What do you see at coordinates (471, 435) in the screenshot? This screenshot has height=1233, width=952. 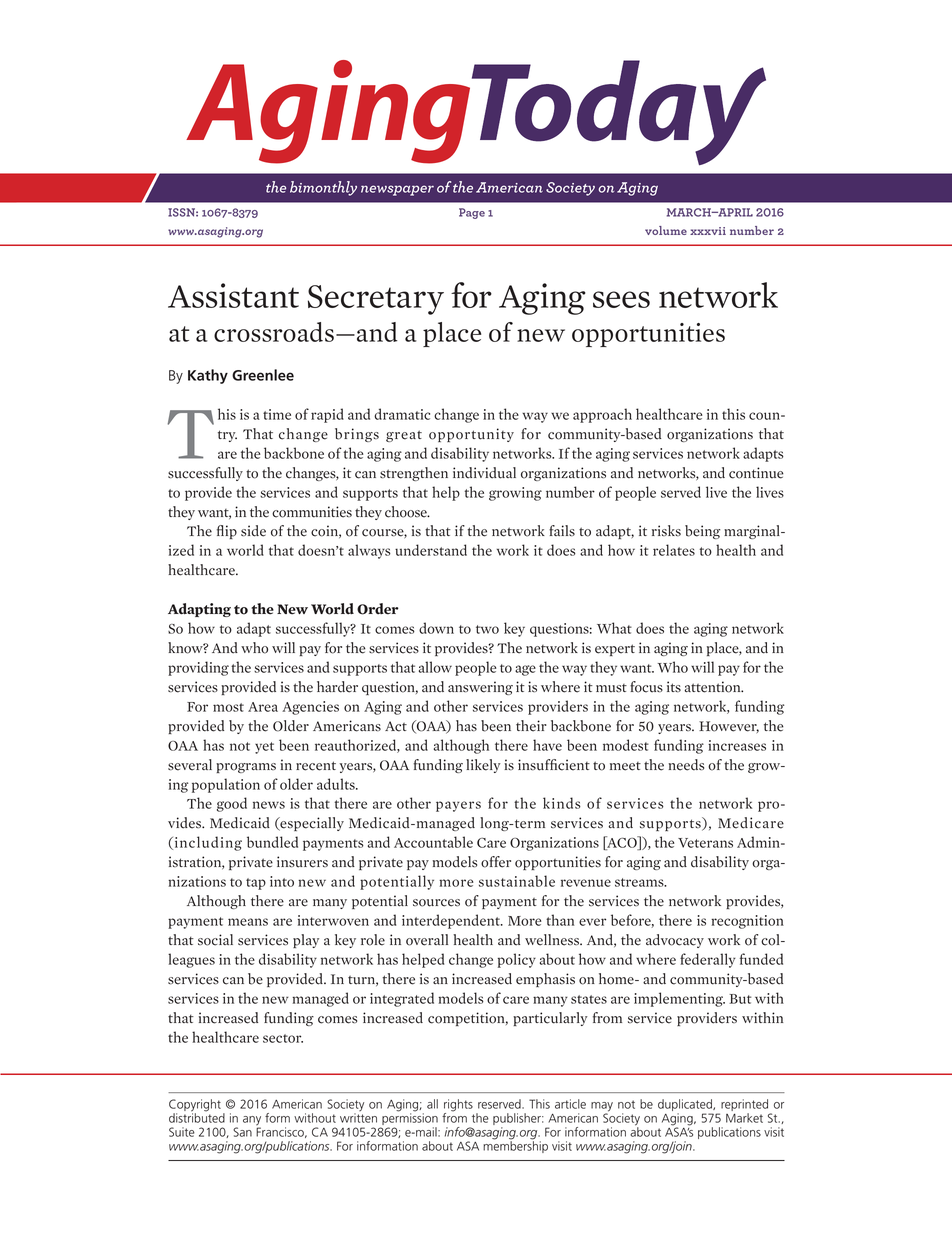 I see `opportunity` at bounding box center [471, 435].
